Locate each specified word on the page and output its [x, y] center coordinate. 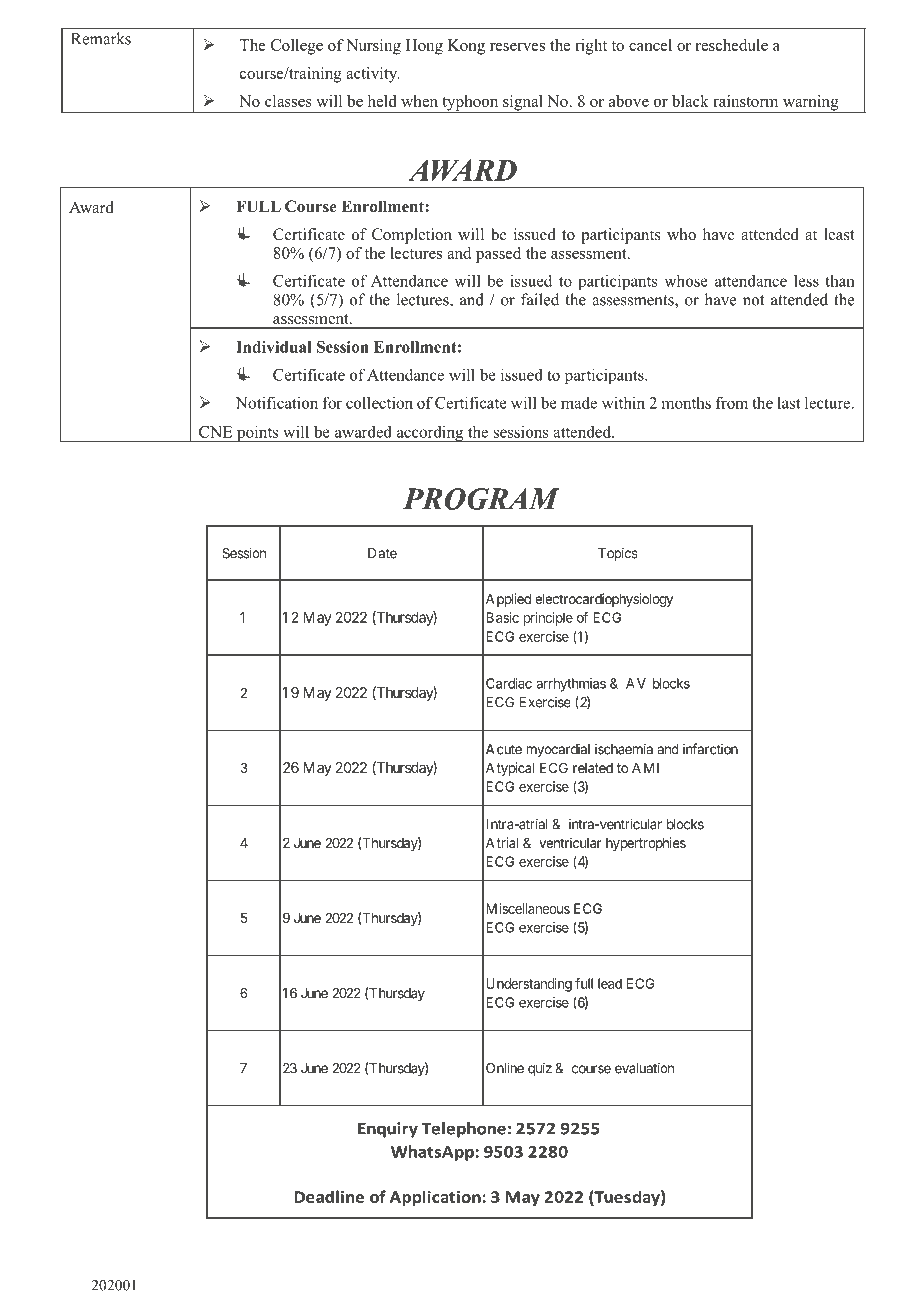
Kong [466, 47]
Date [382, 553]
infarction [710, 749]
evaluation [644, 1068]
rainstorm [745, 101]
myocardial [558, 750]
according [430, 433]
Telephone [464, 1130]
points [257, 433]
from [732, 402]
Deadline [329, 1196]
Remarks [101, 38]
